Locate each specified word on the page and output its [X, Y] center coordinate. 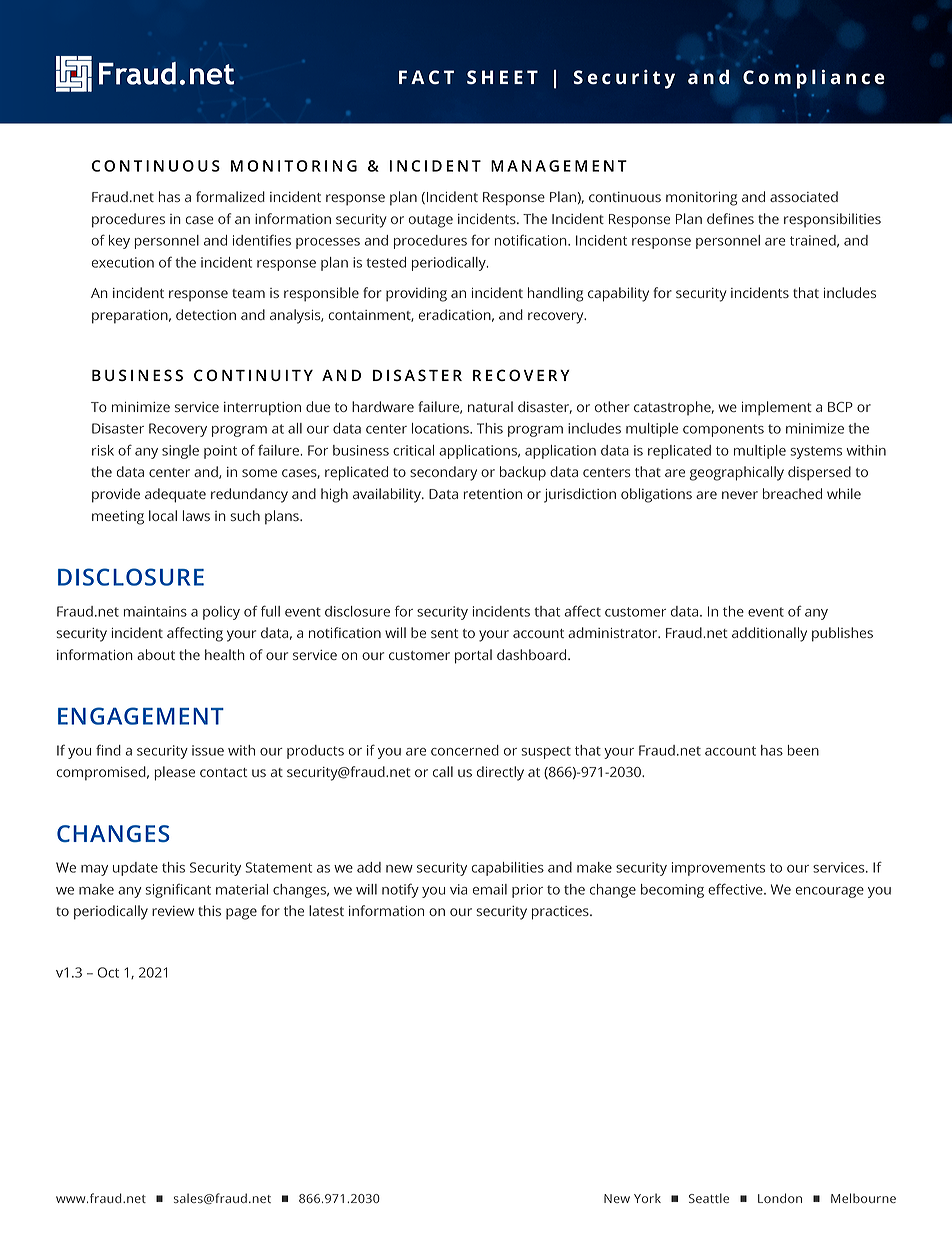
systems [816, 452]
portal [473, 656]
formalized [230, 196]
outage [431, 221]
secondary [443, 473]
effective [736, 889]
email [490, 889]
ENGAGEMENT [141, 716]
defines [730, 218]
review [173, 911]
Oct [108, 972]
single [180, 452]
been [803, 750]
